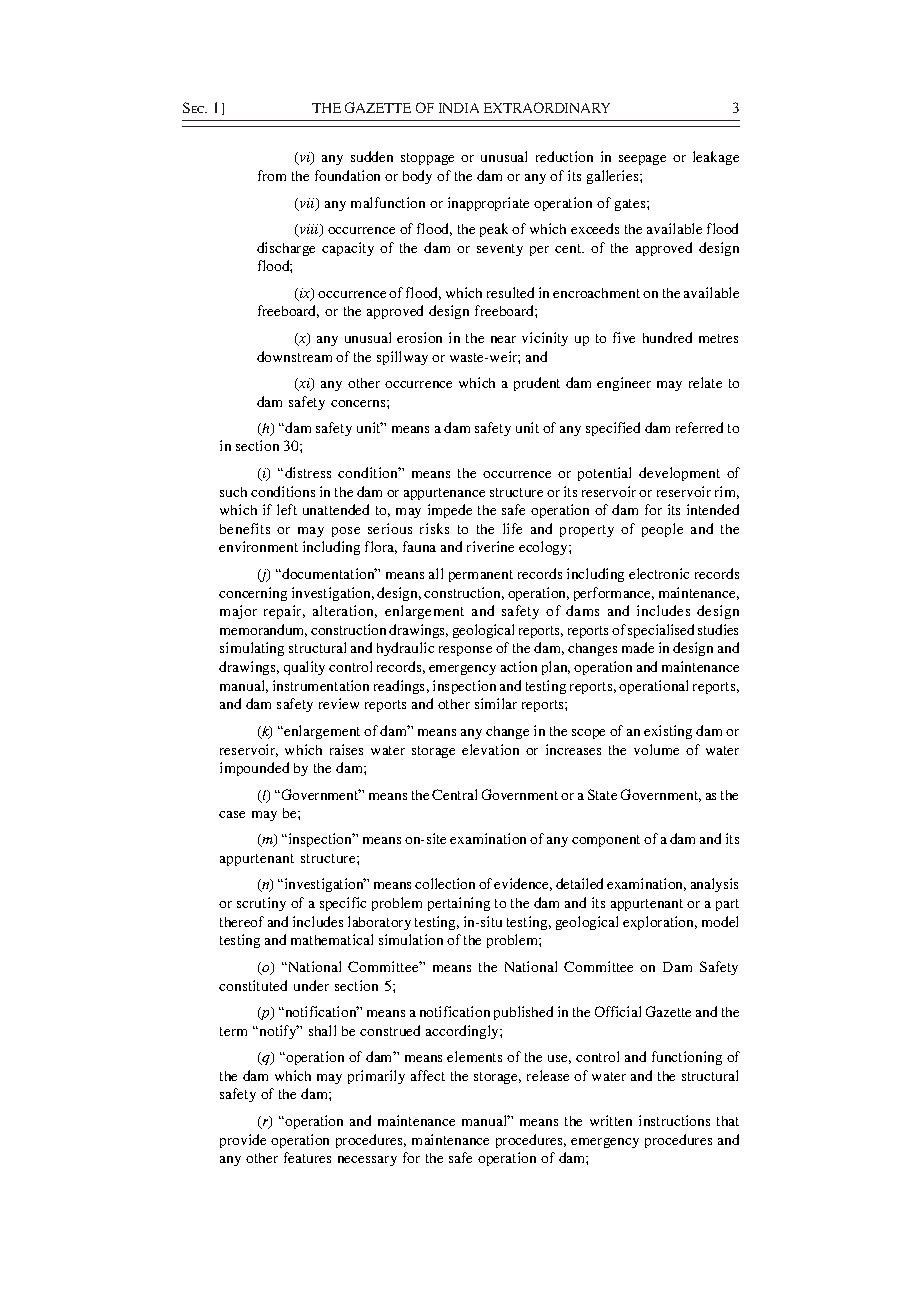  What do you see at coordinates (307, 1157) in the screenshot?
I see `features` at bounding box center [307, 1157].
